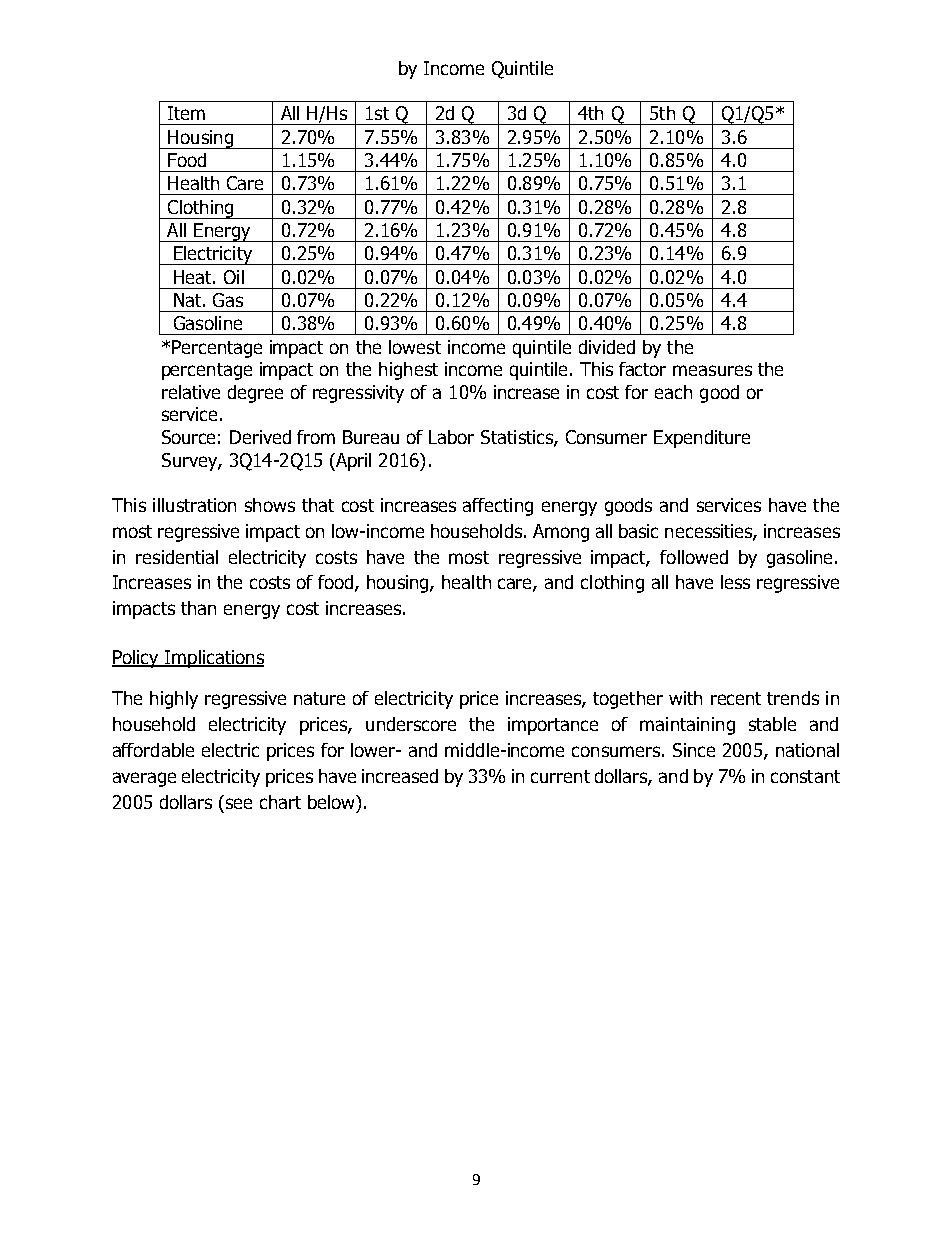  What do you see at coordinates (234, 277) in the image?
I see `Oil` at bounding box center [234, 277].
